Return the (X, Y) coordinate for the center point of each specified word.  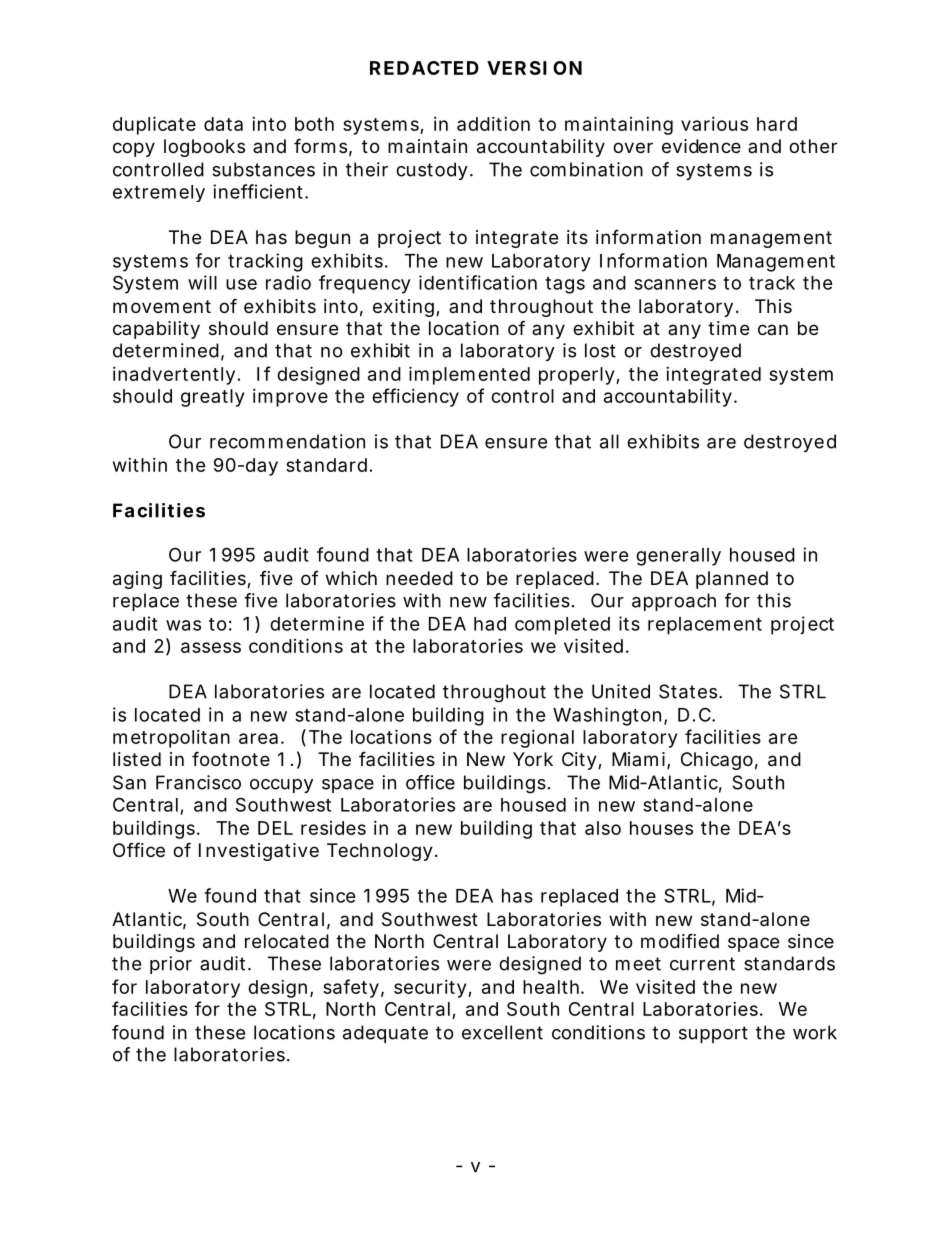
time (728, 328)
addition (493, 124)
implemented (469, 375)
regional (537, 739)
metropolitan (171, 739)
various (714, 124)
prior (171, 965)
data (223, 124)
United (621, 691)
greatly (212, 398)
